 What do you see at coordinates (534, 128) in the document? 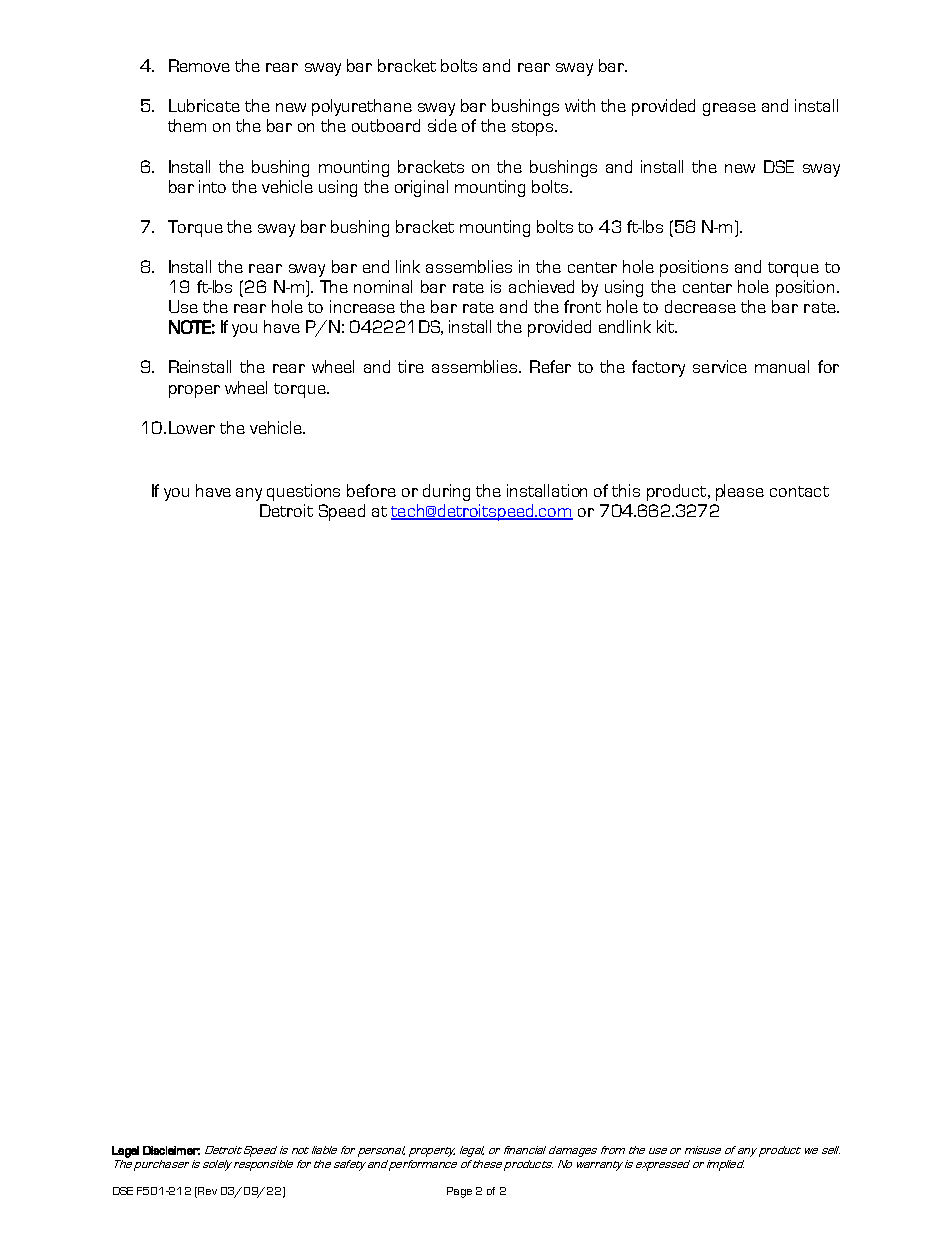
I see `stops` at bounding box center [534, 128].
